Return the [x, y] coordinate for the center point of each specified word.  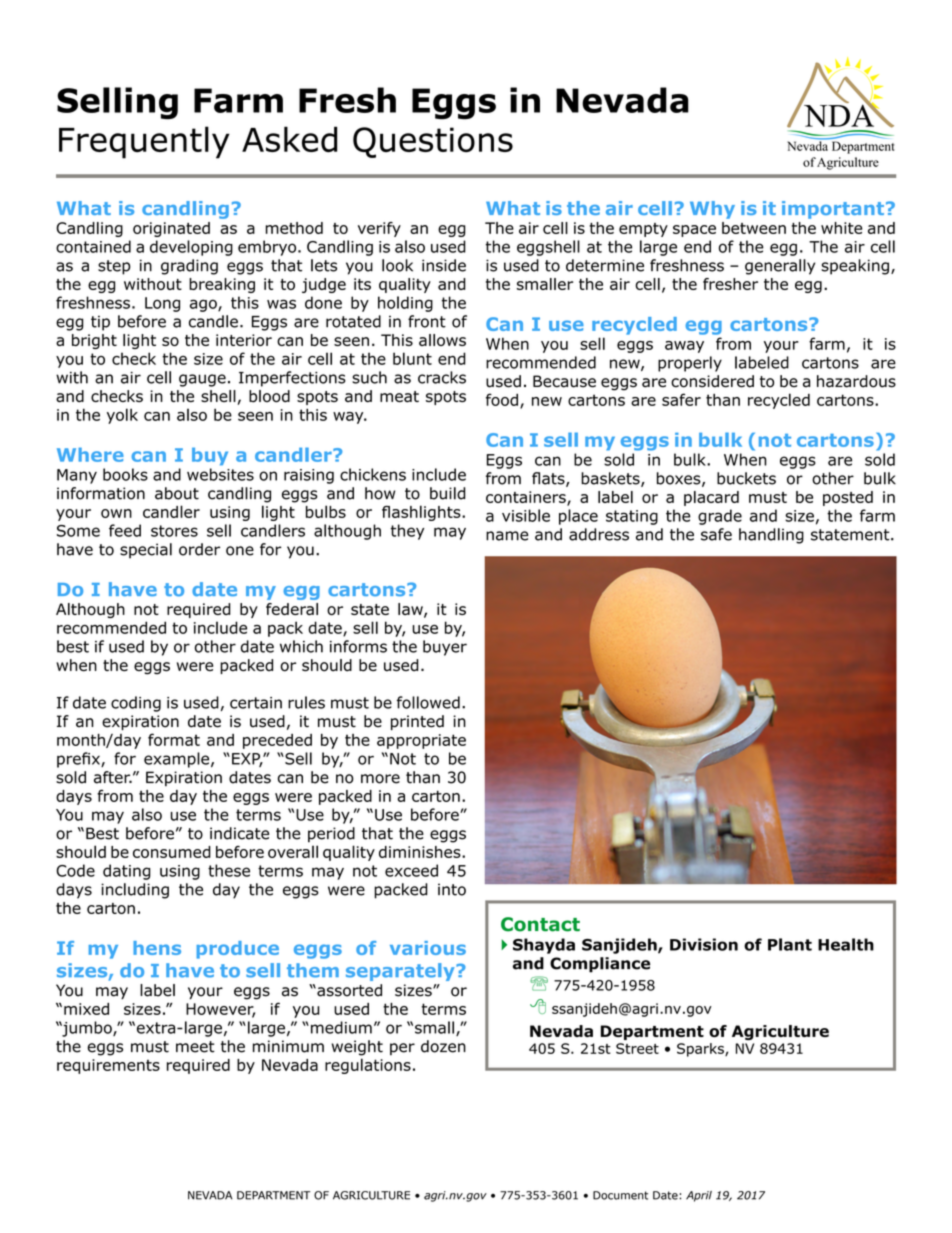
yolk [122, 416]
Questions [433, 142]
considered [712, 381]
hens [157, 948]
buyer [445, 648]
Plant [790, 944]
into [452, 889]
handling [771, 536]
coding [136, 704]
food [502, 399]
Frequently [144, 142]
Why [712, 210]
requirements [108, 1066]
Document [620, 1195]
